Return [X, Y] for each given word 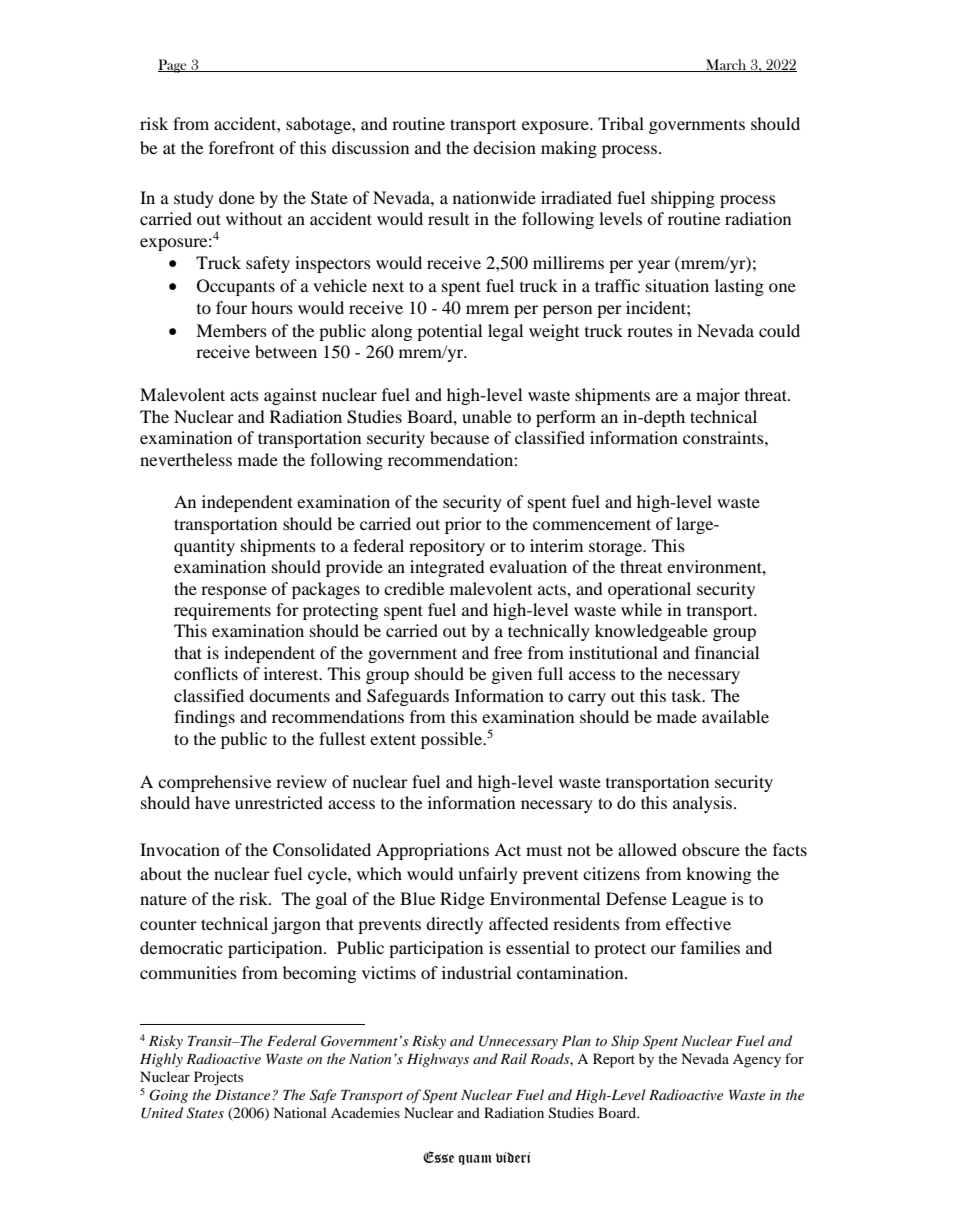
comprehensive [214, 783]
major [718, 396]
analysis [704, 804]
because [459, 437]
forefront [241, 147]
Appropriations [432, 851]
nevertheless [186, 459]
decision [504, 147]
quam [475, 1160]
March [726, 65]
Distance [244, 1095]
